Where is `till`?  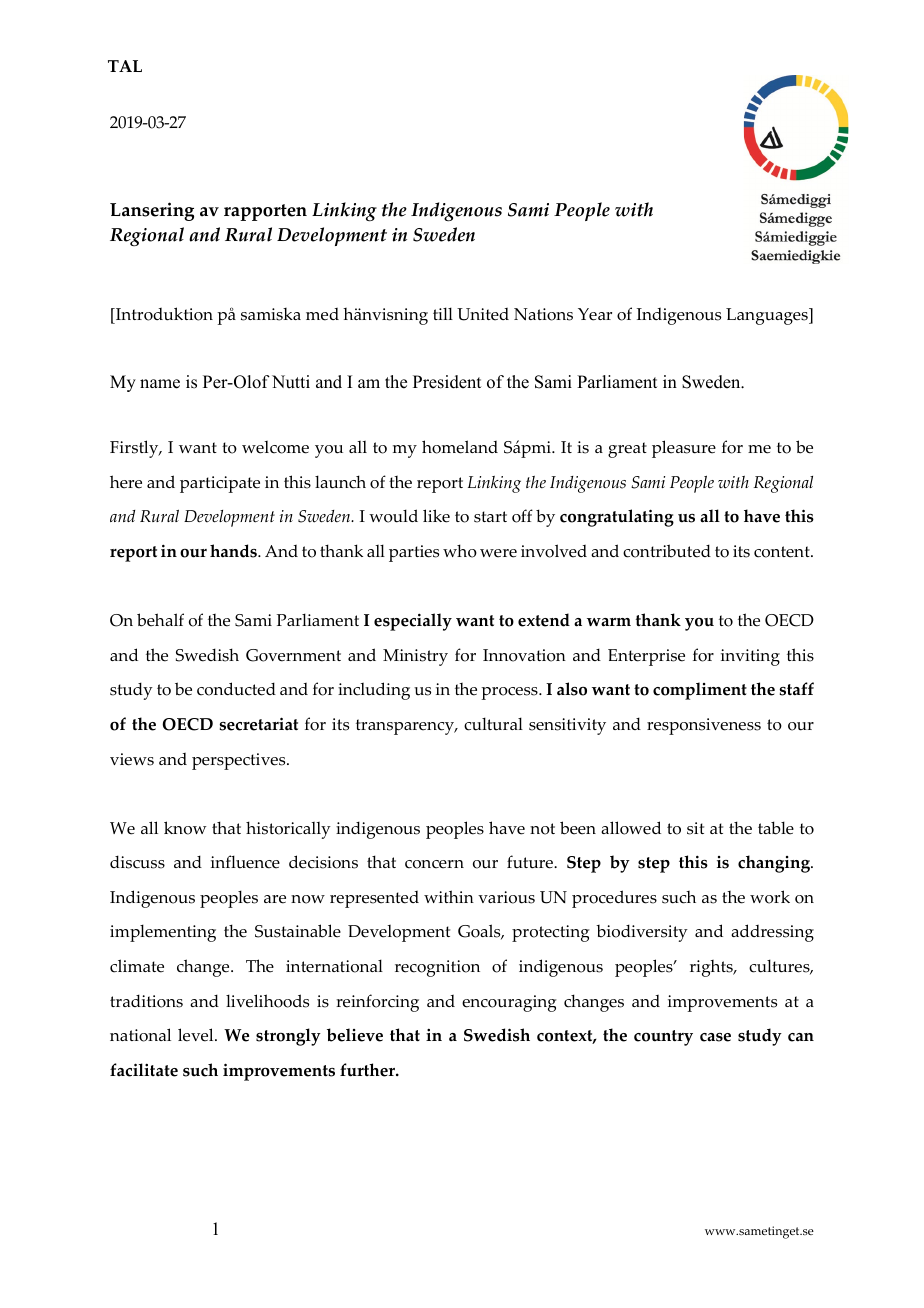 till is located at coordinates (443, 313).
